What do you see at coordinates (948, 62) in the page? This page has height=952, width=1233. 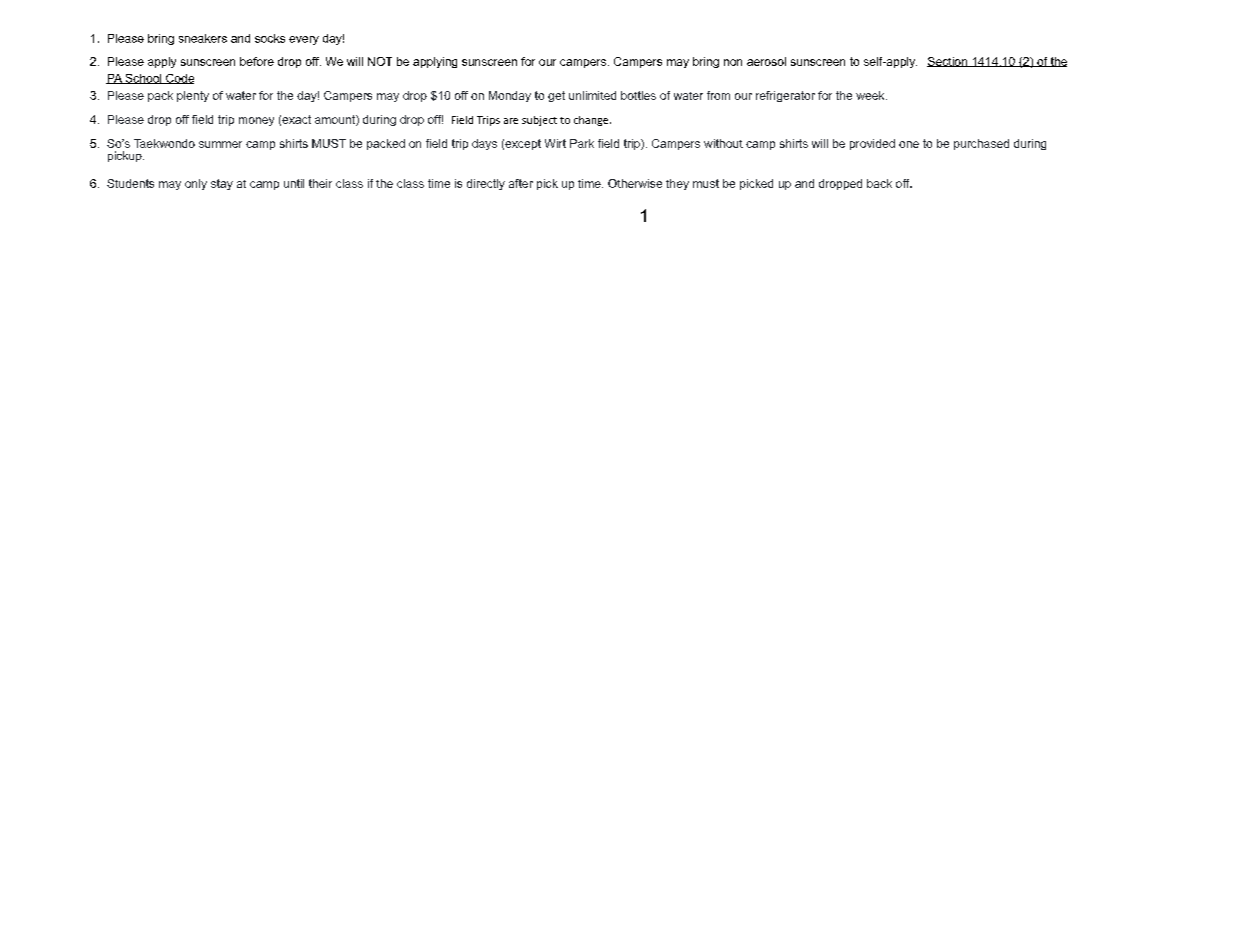 I see `Section` at bounding box center [948, 62].
